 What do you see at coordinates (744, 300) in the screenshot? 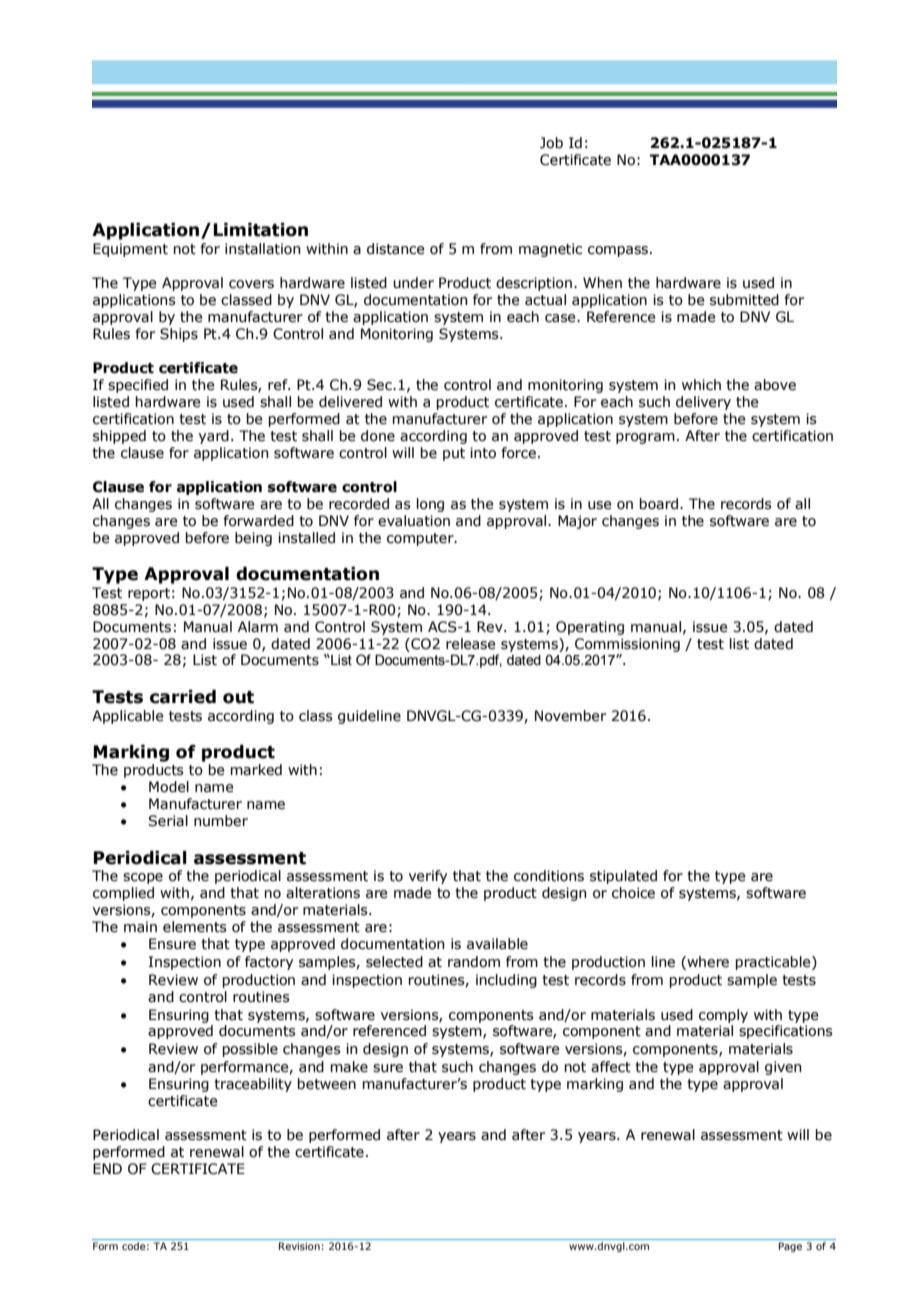
I see `submitted` at bounding box center [744, 300].
